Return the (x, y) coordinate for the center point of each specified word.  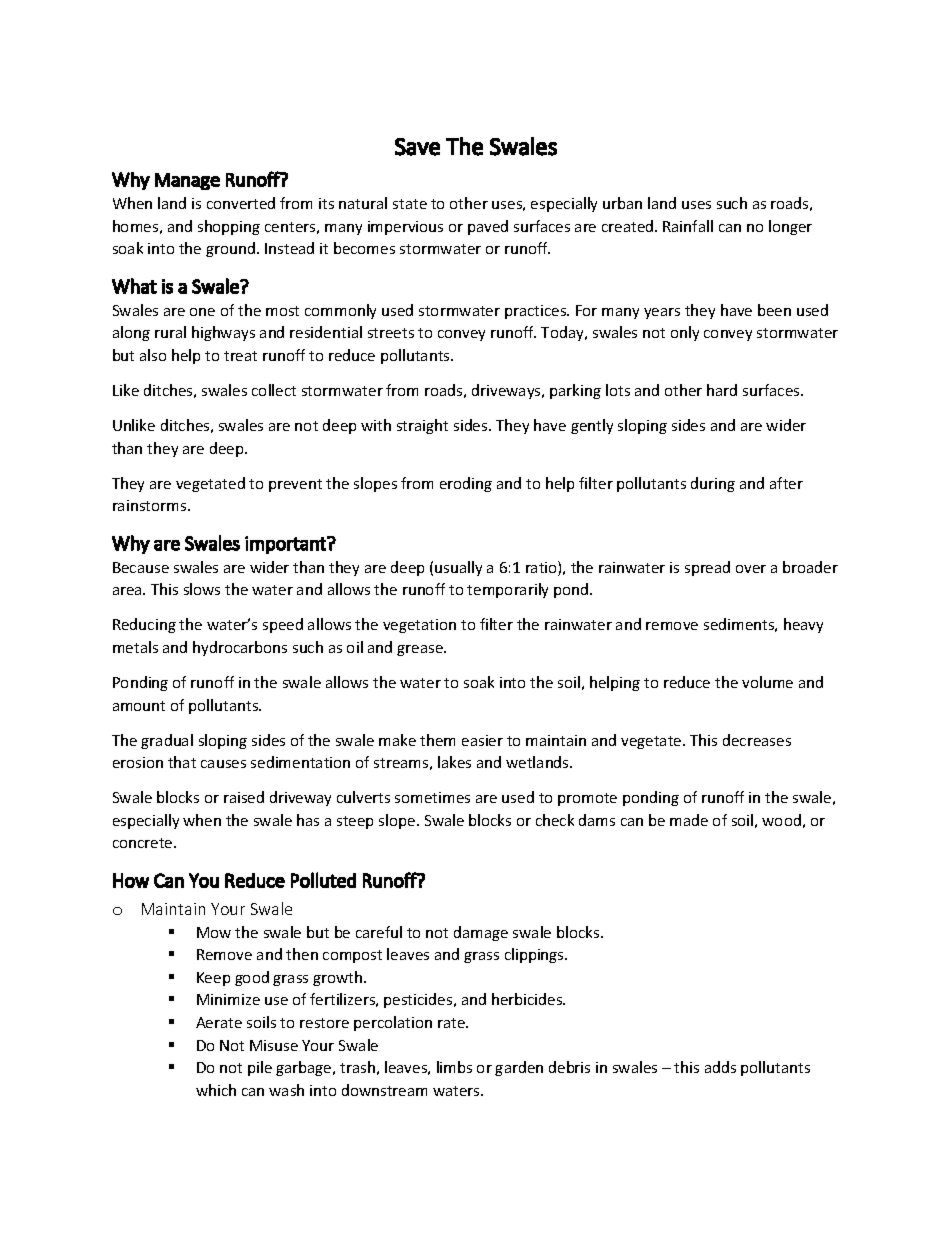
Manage (187, 181)
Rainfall (688, 226)
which (216, 1090)
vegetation (419, 626)
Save (417, 147)
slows (202, 589)
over (751, 569)
